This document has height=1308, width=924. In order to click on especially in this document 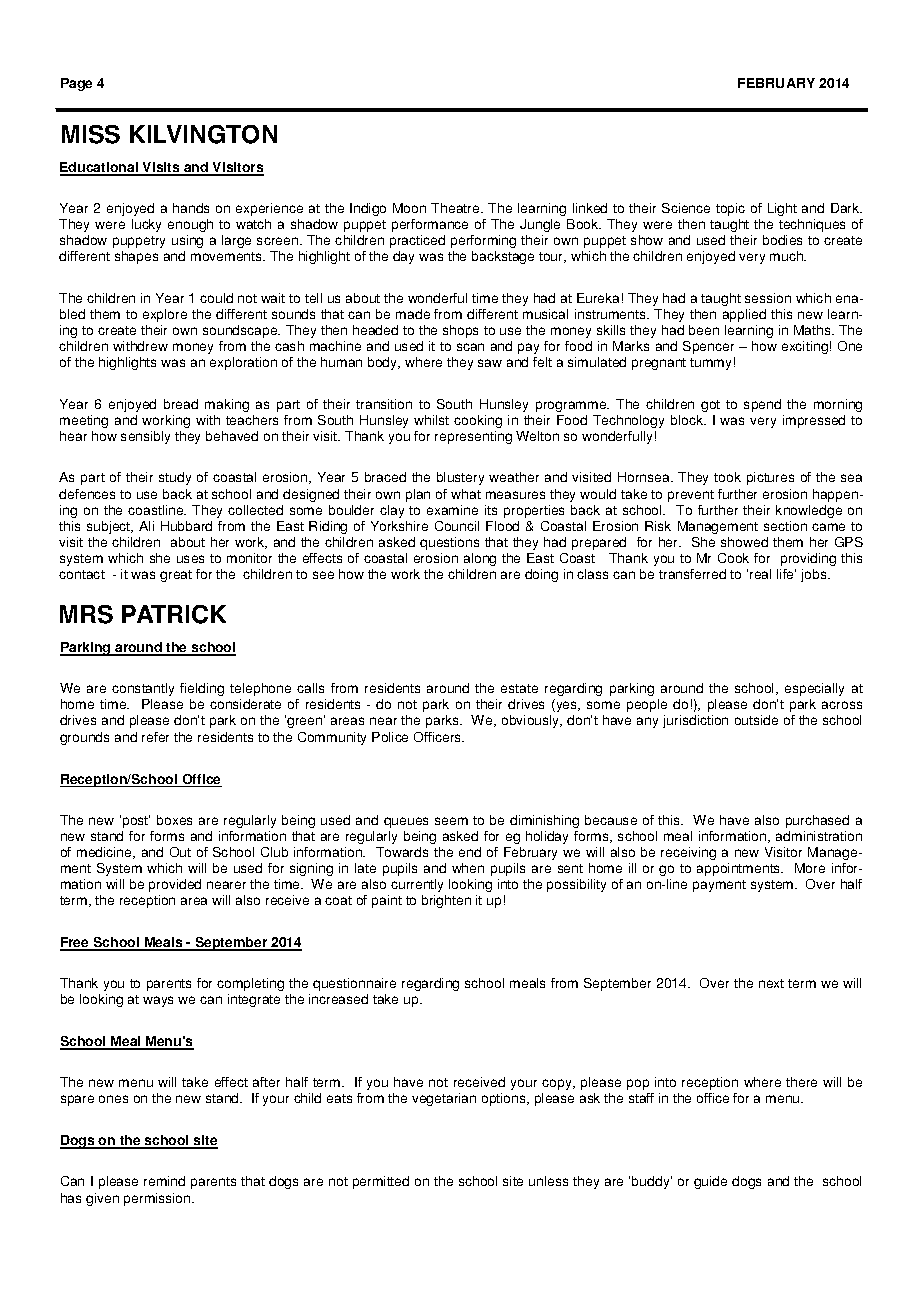, I will do `click(814, 689)`.
